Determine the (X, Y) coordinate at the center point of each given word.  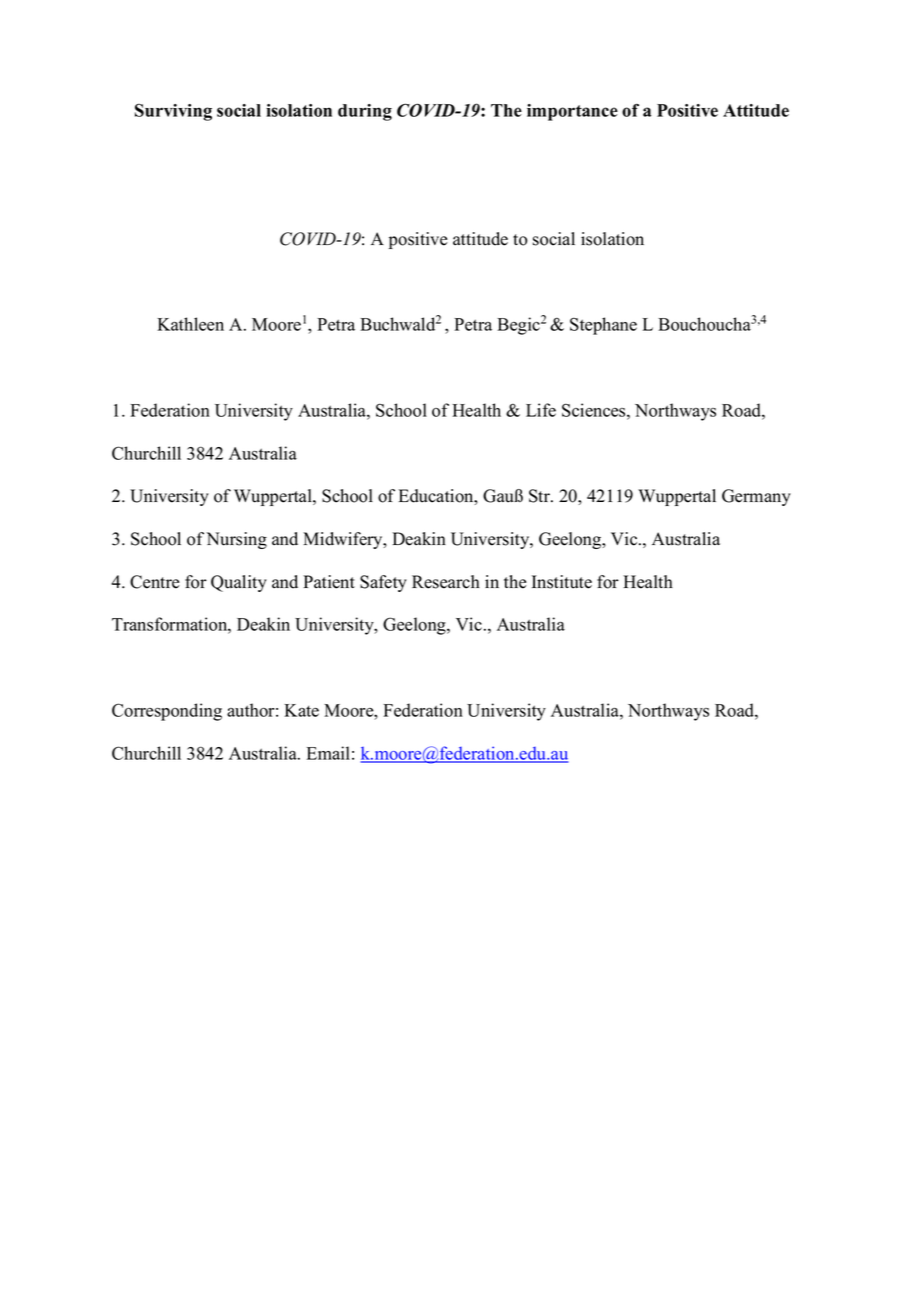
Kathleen (190, 324)
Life (541, 410)
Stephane (603, 326)
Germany (756, 497)
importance (572, 112)
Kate (301, 710)
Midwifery (344, 540)
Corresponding (167, 712)
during (365, 112)
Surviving (173, 112)
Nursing (236, 540)
